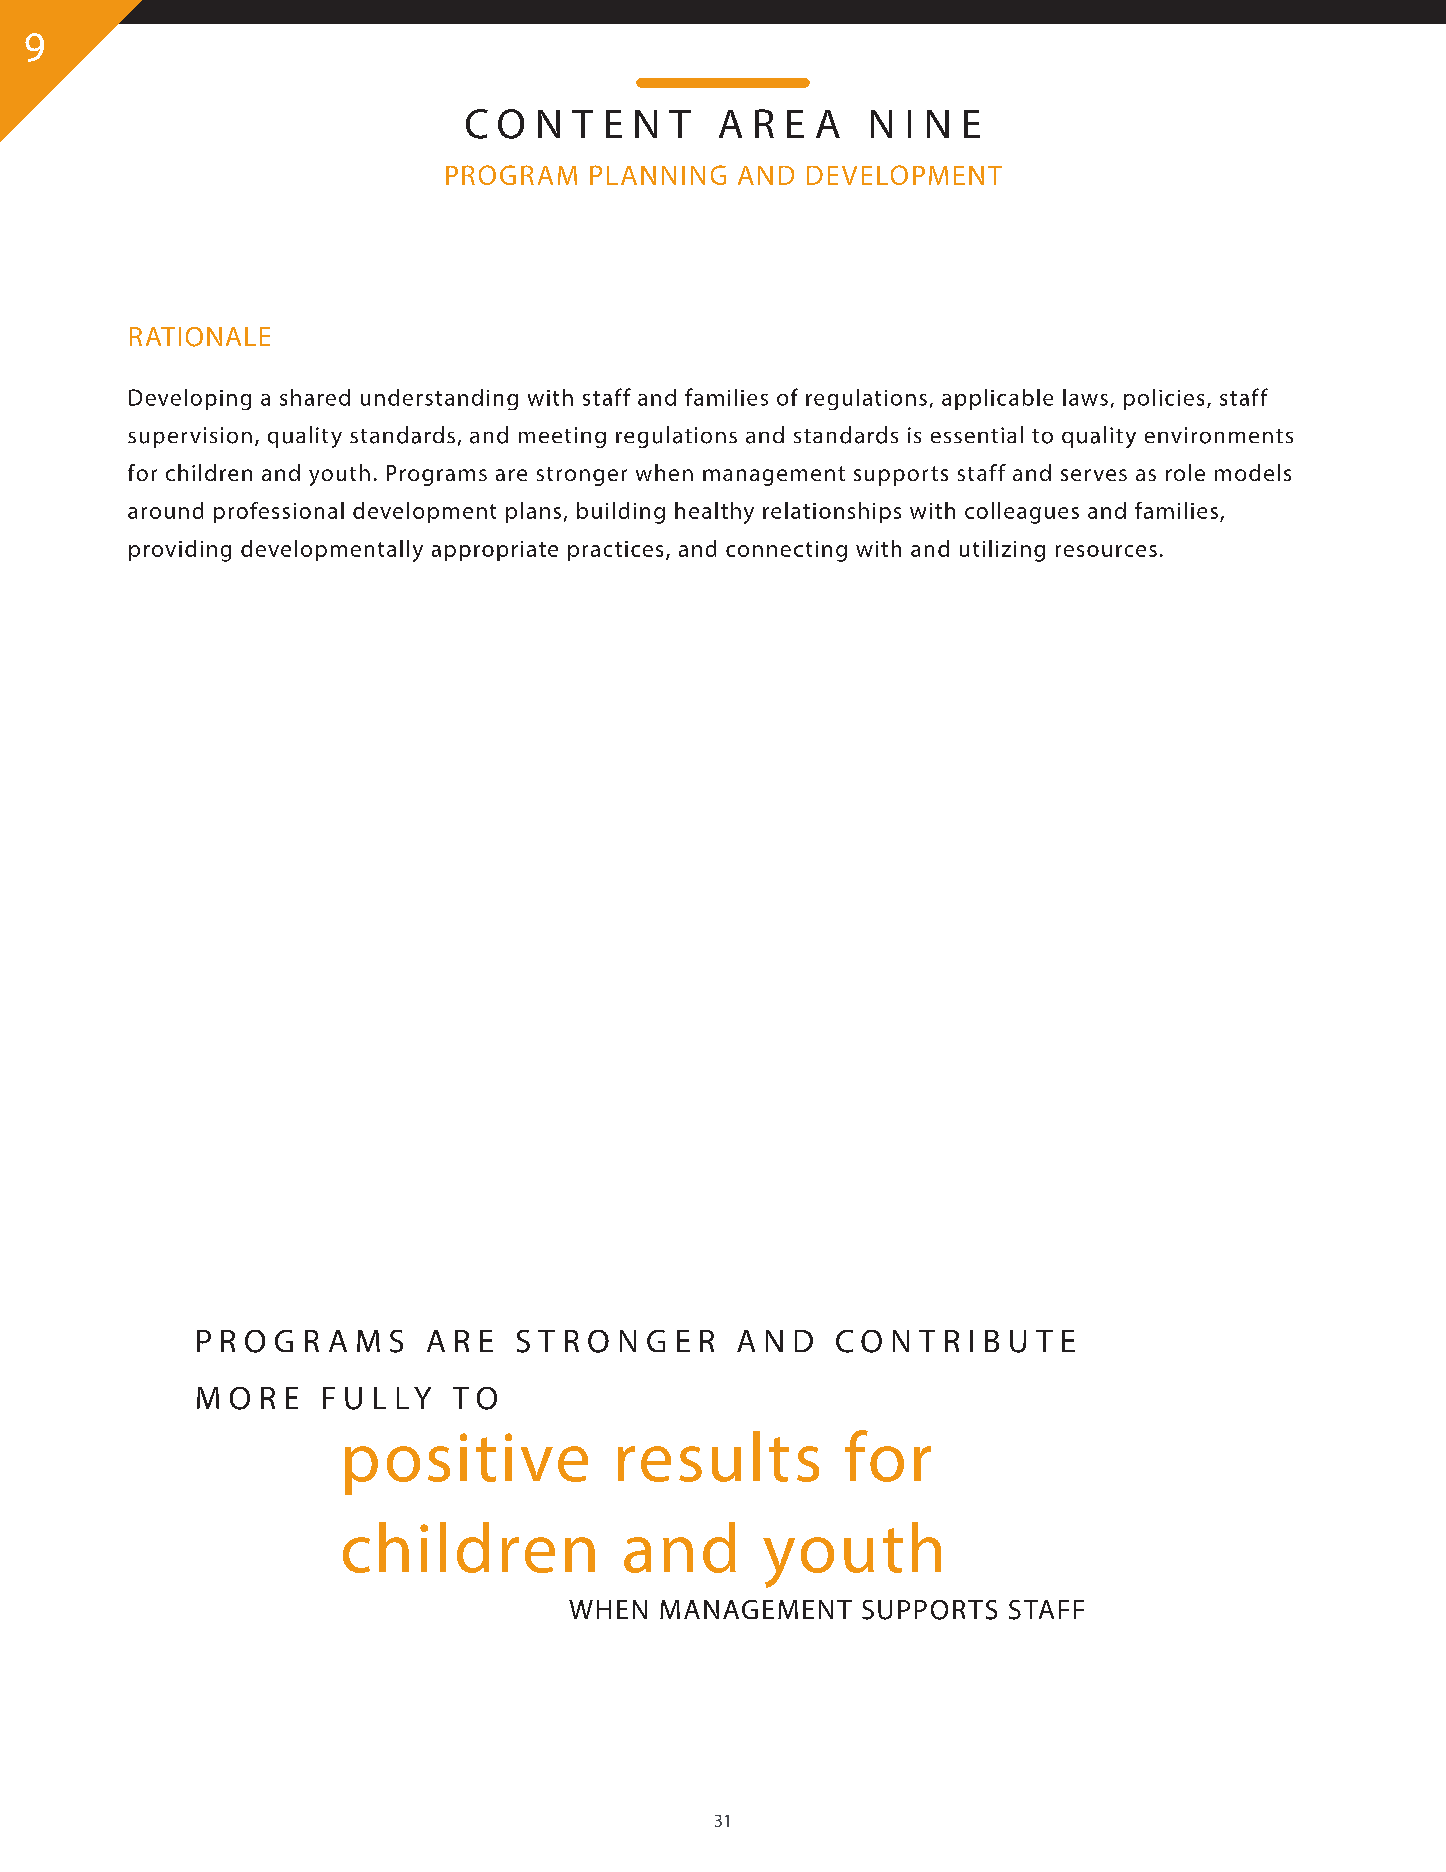 This screenshot has width=1446, height=1872. What do you see at coordinates (1106, 551) in the screenshot?
I see `resources` at bounding box center [1106, 551].
